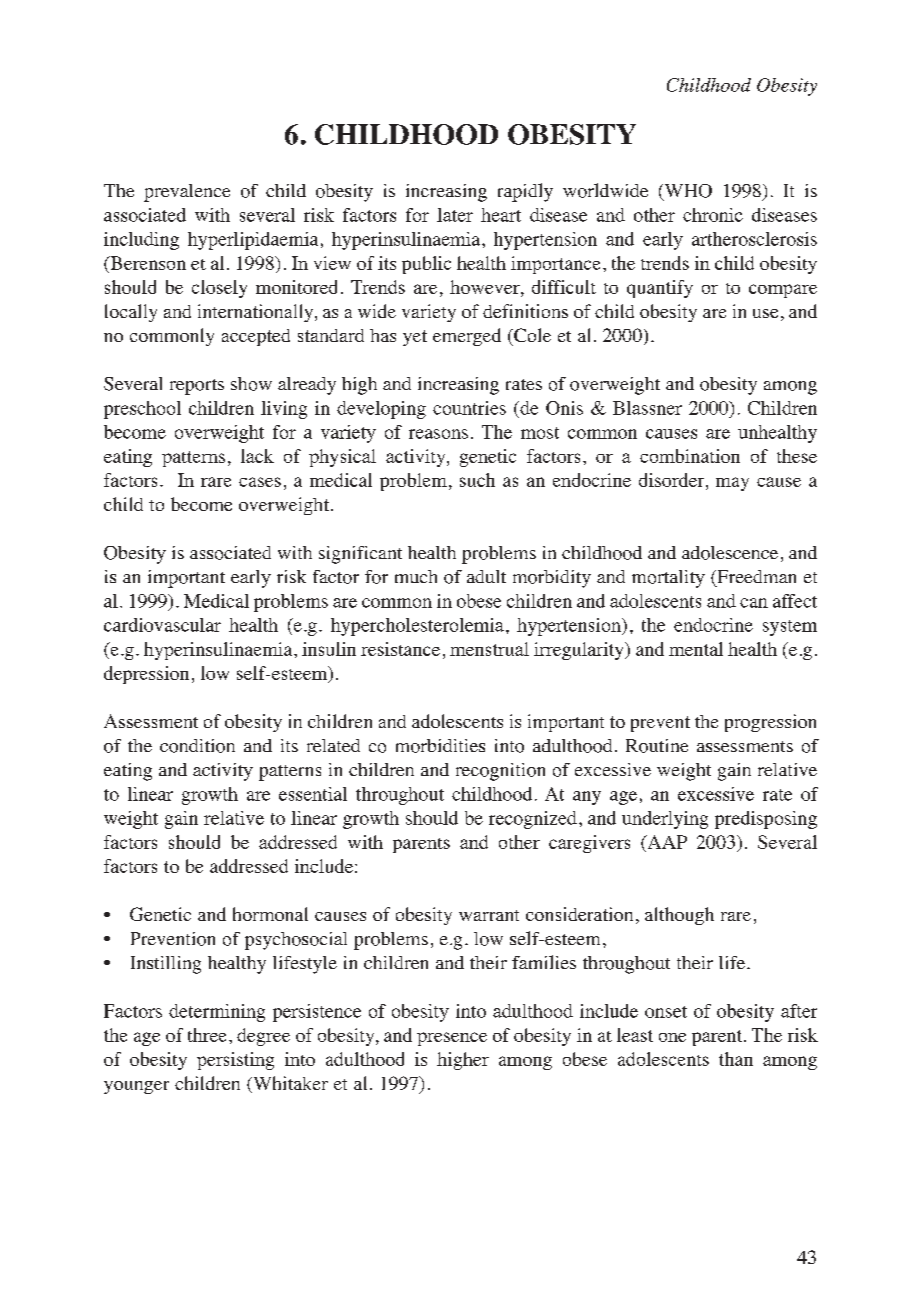  What do you see at coordinates (187, 193) in the screenshot?
I see `prevalence` at bounding box center [187, 193].
